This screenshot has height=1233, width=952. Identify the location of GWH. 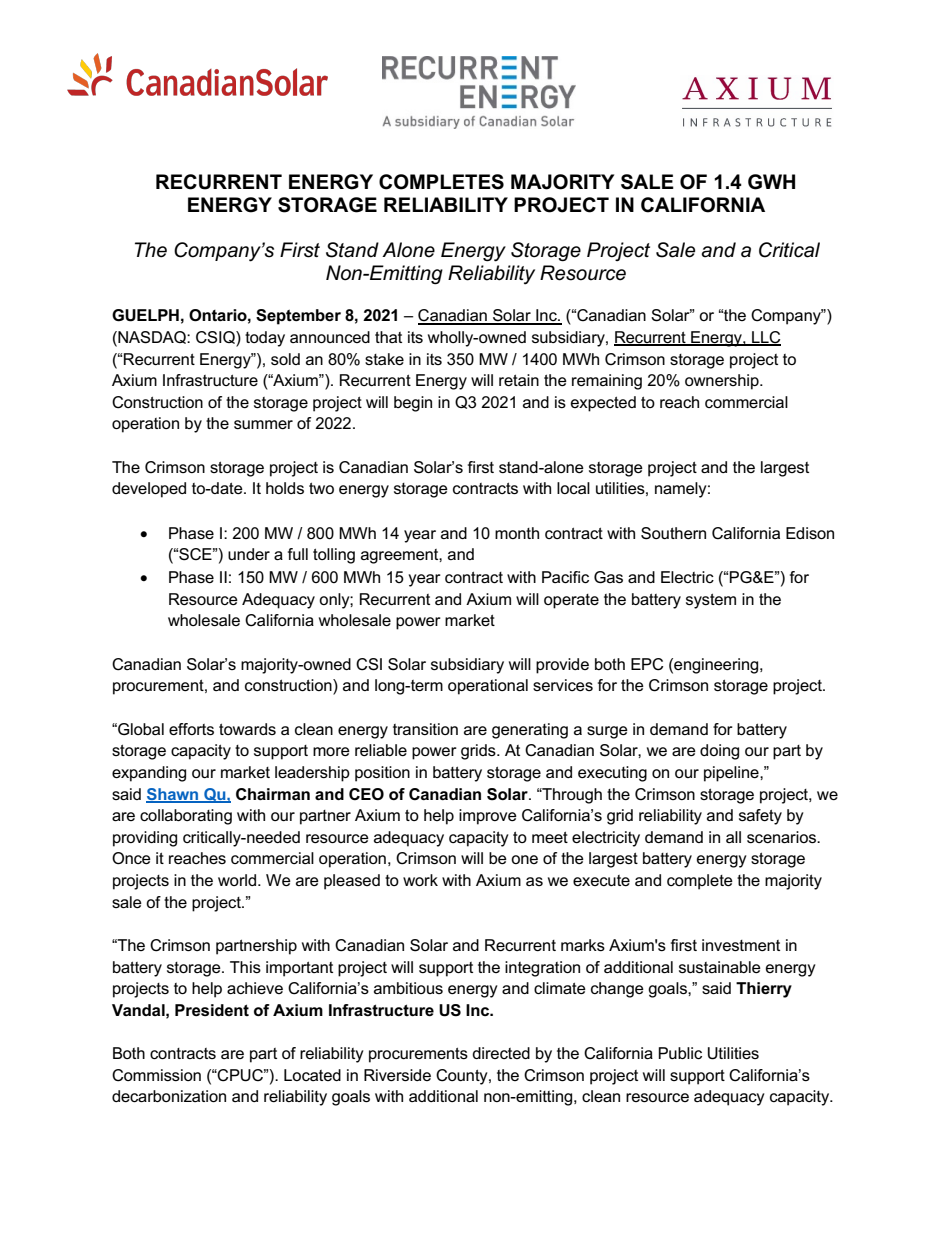
(771, 182).
